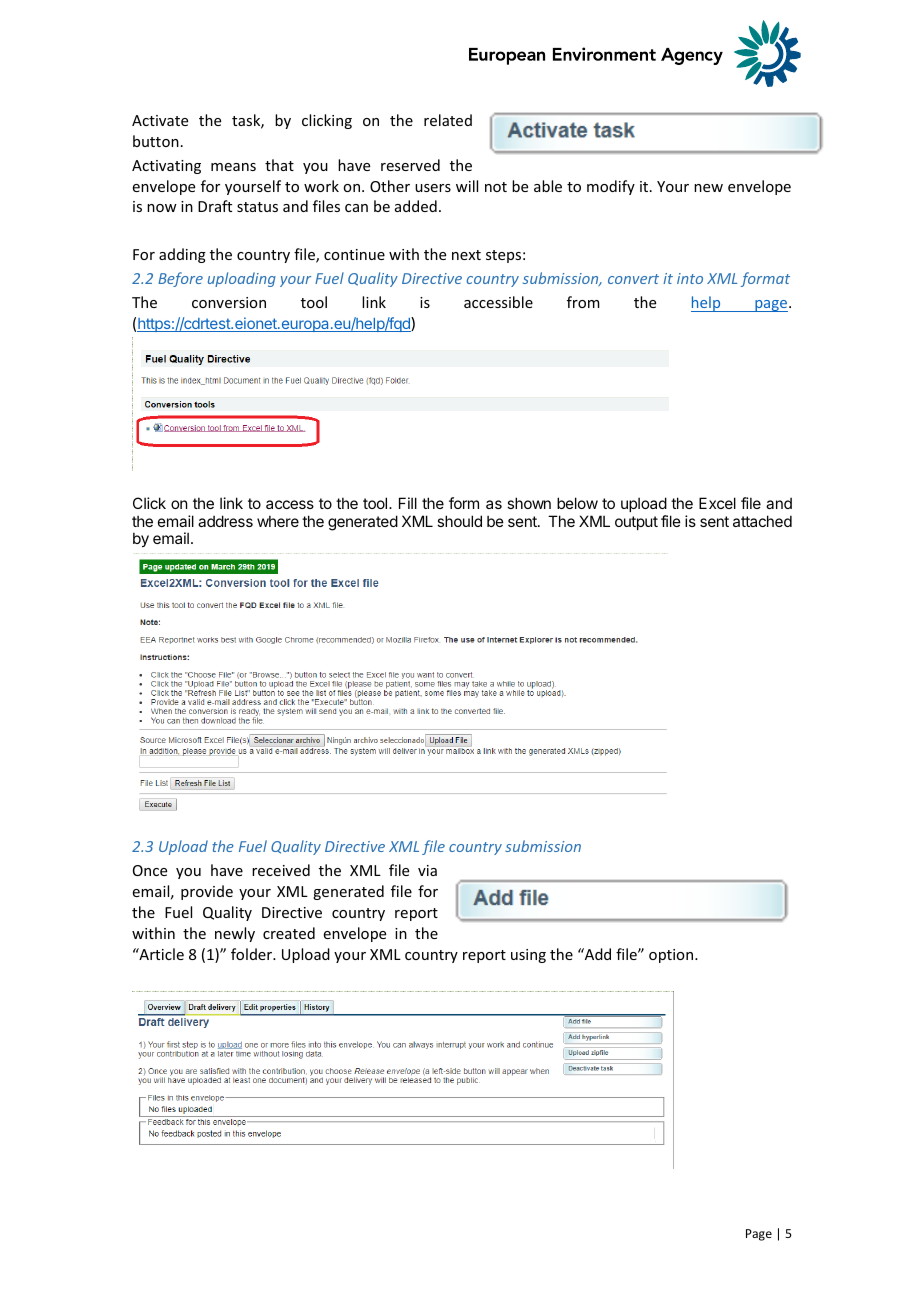  Describe the element at coordinates (528, 956) in the image. I see `using` at that location.
